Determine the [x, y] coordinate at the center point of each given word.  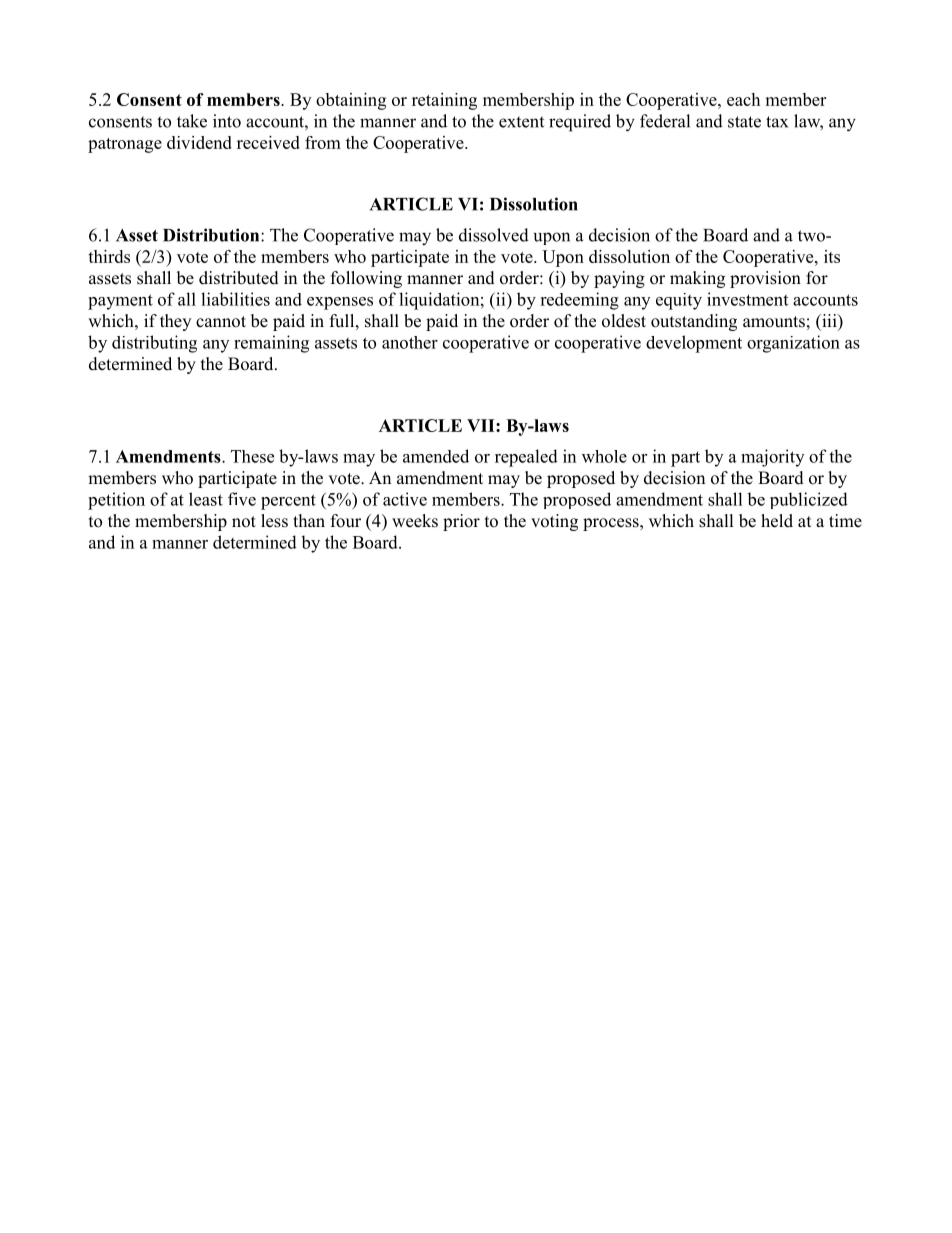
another [410, 342]
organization [793, 344]
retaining [444, 101]
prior [461, 522]
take [192, 121]
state [744, 122]
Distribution [212, 235]
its [832, 256]
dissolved [494, 235]
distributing [154, 344]
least [206, 499]
